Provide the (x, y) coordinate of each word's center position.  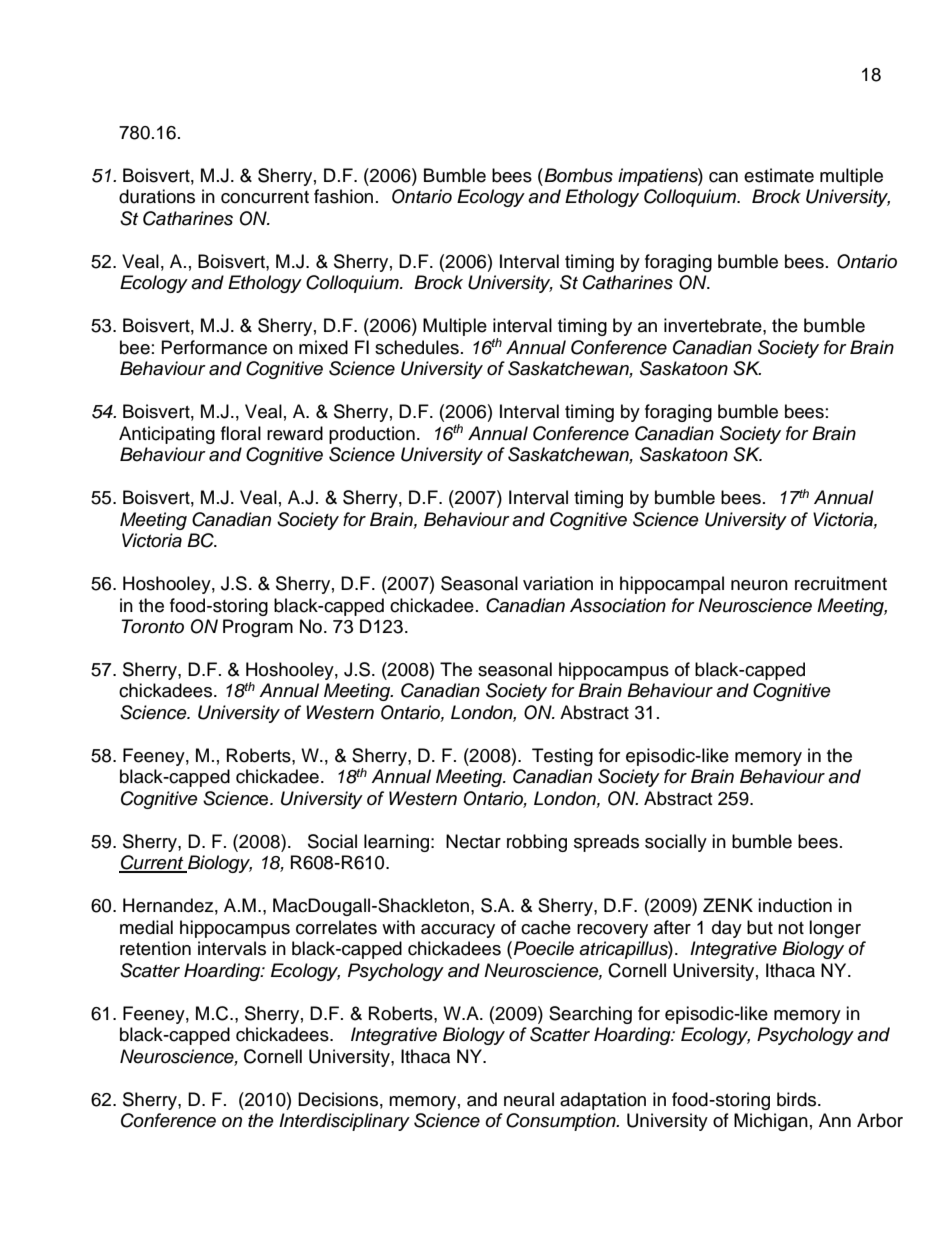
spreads (606, 843)
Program (258, 628)
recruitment (841, 583)
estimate (779, 175)
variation (558, 583)
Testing (562, 757)
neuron (759, 585)
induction (795, 905)
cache (546, 927)
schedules (417, 347)
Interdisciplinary (344, 1122)
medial (146, 927)
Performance (214, 347)
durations (157, 196)
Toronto (152, 626)
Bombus (577, 175)
